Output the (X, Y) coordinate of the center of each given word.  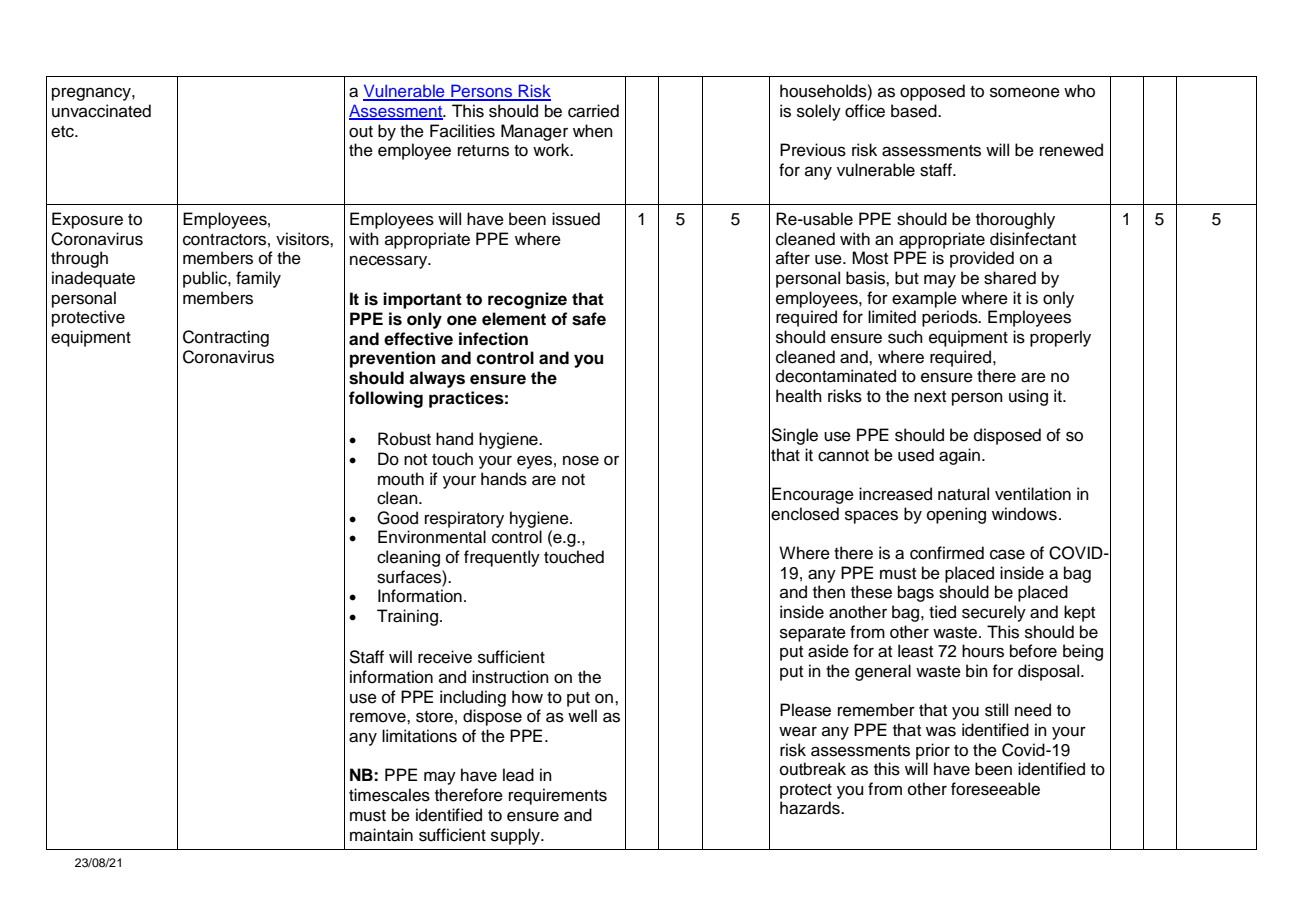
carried (593, 111)
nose (581, 460)
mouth (401, 479)
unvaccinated (101, 111)
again (959, 456)
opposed (932, 92)
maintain (381, 835)
